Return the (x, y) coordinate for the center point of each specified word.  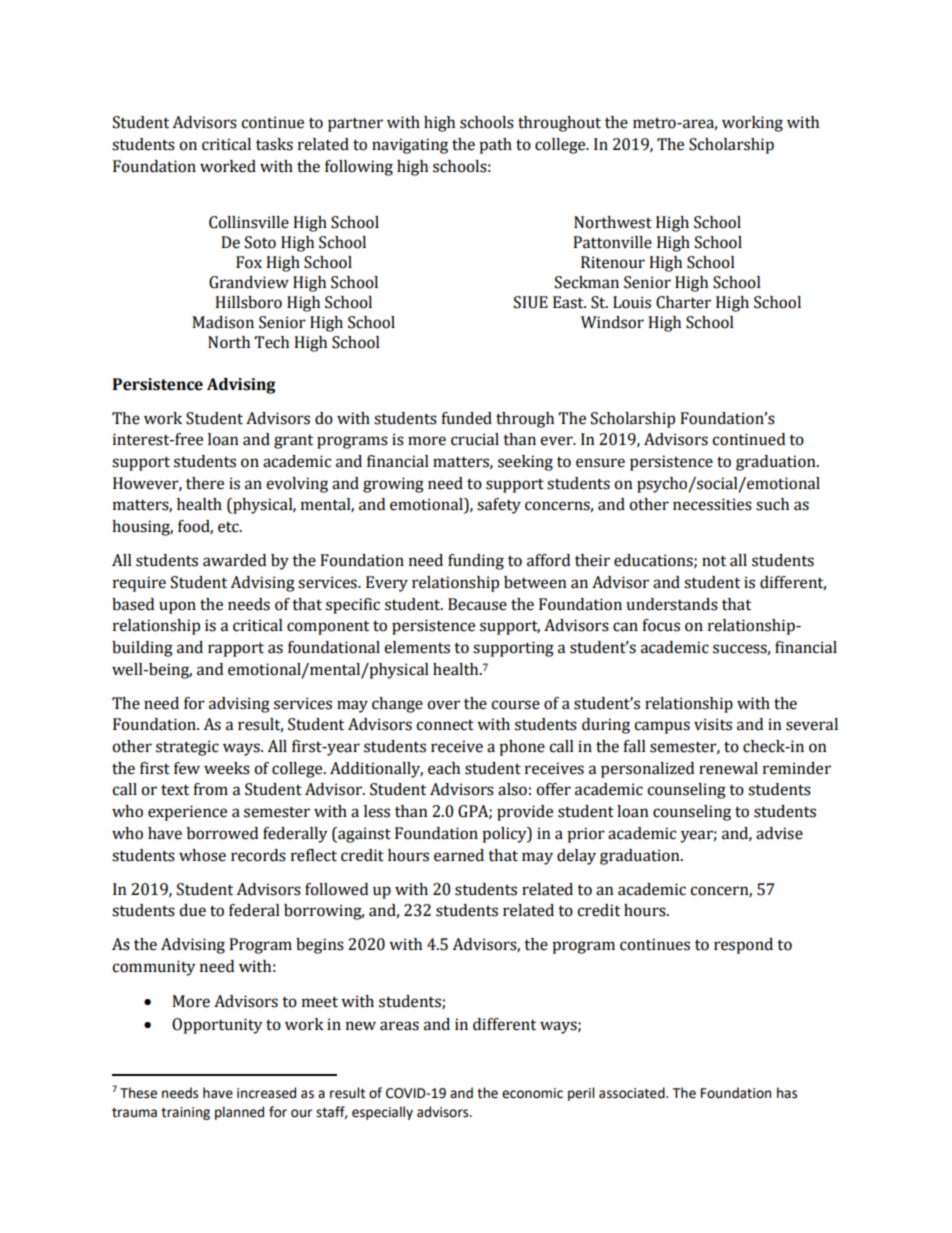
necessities (712, 504)
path (495, 146)
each (444, 768)
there (205, 483)
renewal (728, 768)
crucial (475, 439)
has (787, 1093)
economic (532, 1093)
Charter (683, 302)
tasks (274, 144)
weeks (227, 768)
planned (239, 1113)
